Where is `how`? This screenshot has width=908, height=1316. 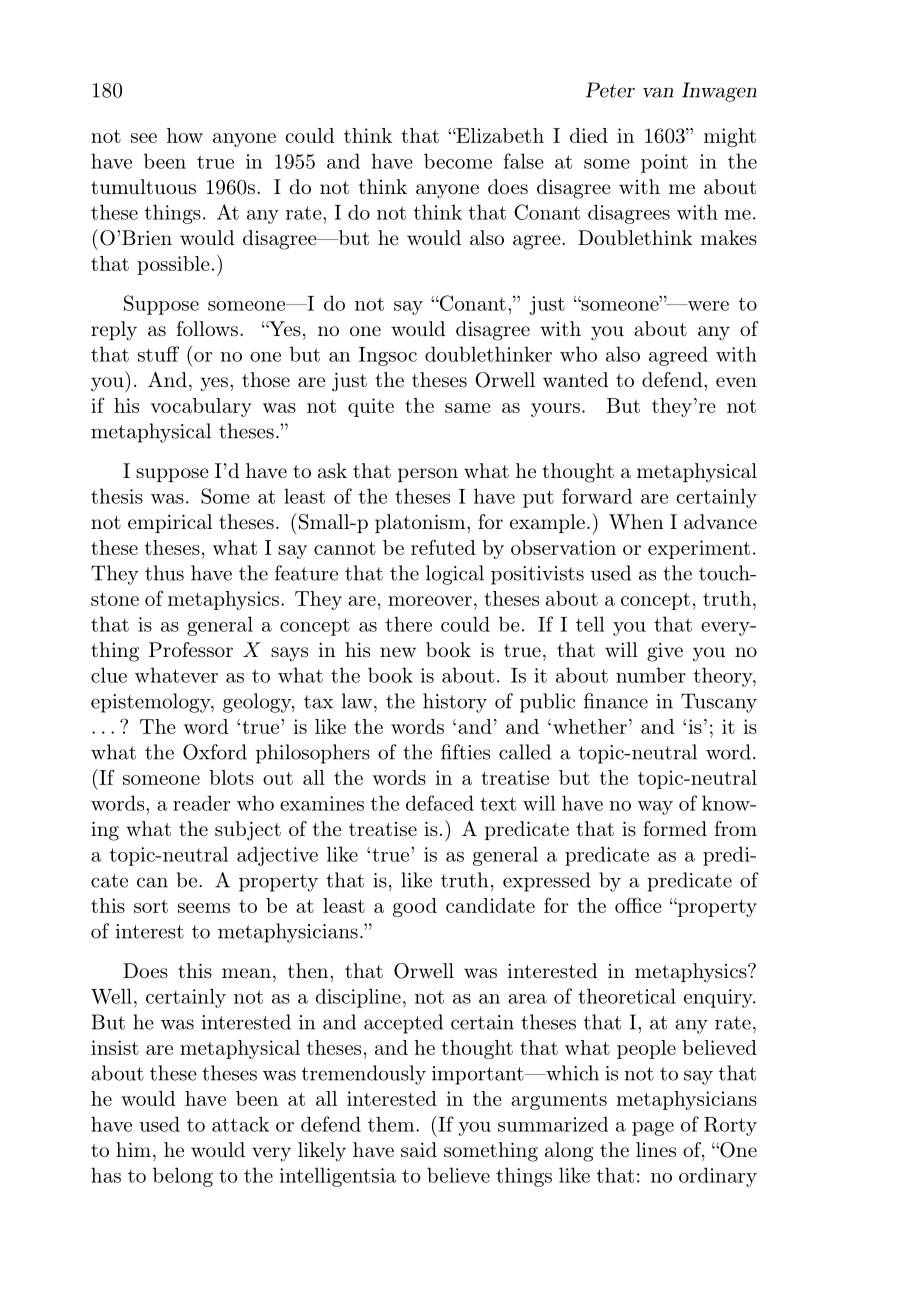 how is located at coordinates (185, 135).
